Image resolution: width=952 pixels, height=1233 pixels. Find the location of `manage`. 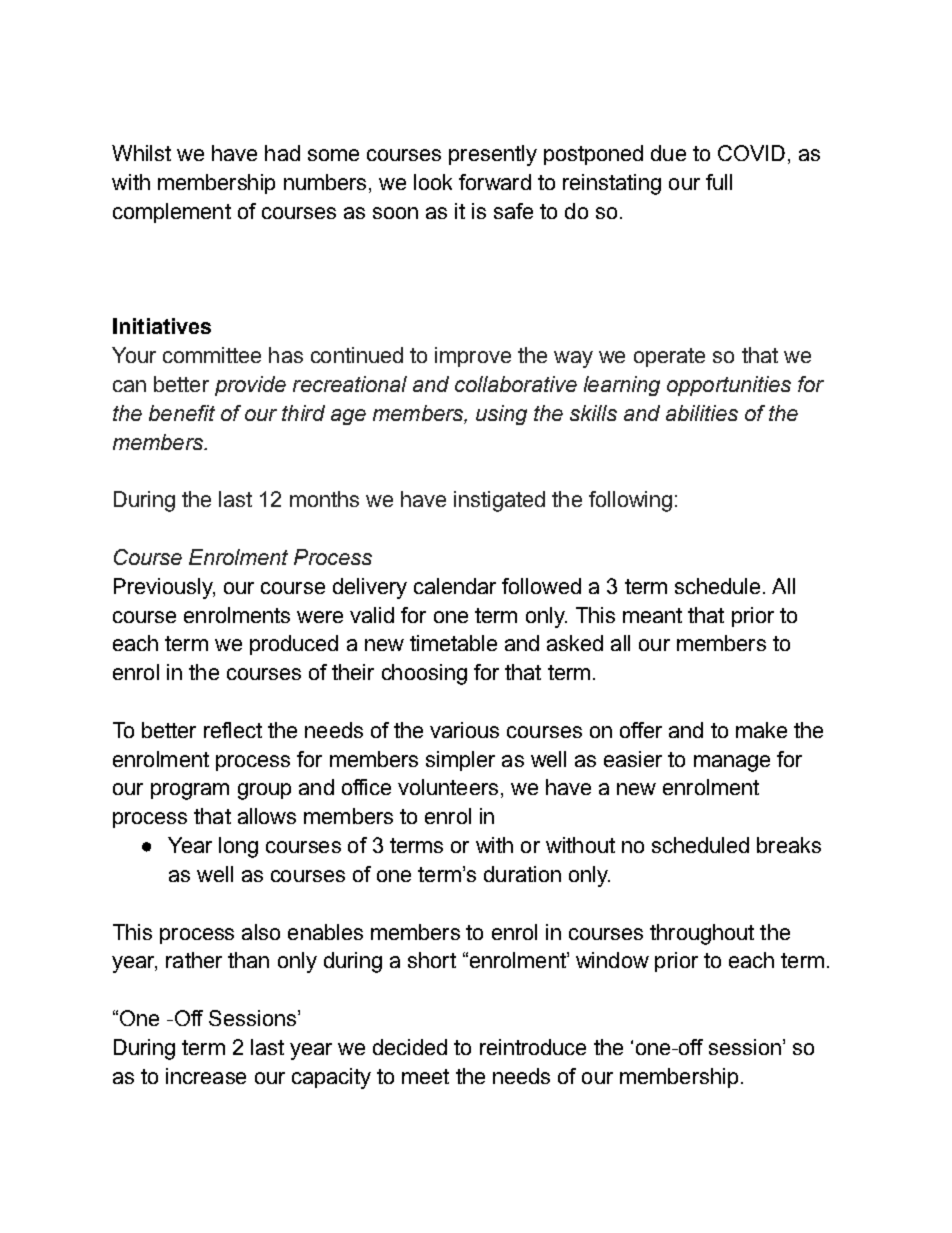

manage is located at coordinates (732, 763).
